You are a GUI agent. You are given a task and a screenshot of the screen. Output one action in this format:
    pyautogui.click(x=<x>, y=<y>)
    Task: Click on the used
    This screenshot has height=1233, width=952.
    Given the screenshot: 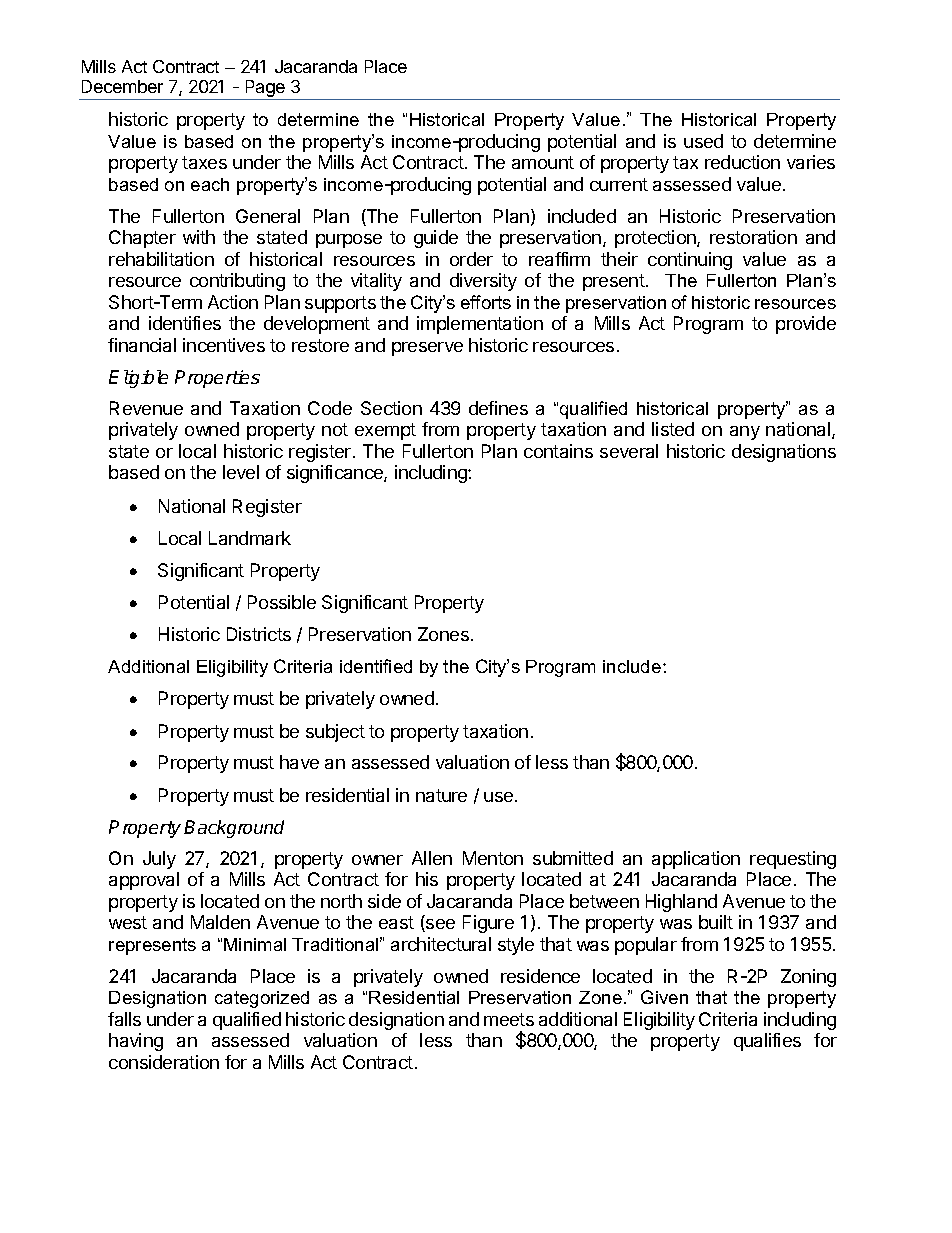 What is the action you would take?
    pyautogui.click(x=703, y=141)
